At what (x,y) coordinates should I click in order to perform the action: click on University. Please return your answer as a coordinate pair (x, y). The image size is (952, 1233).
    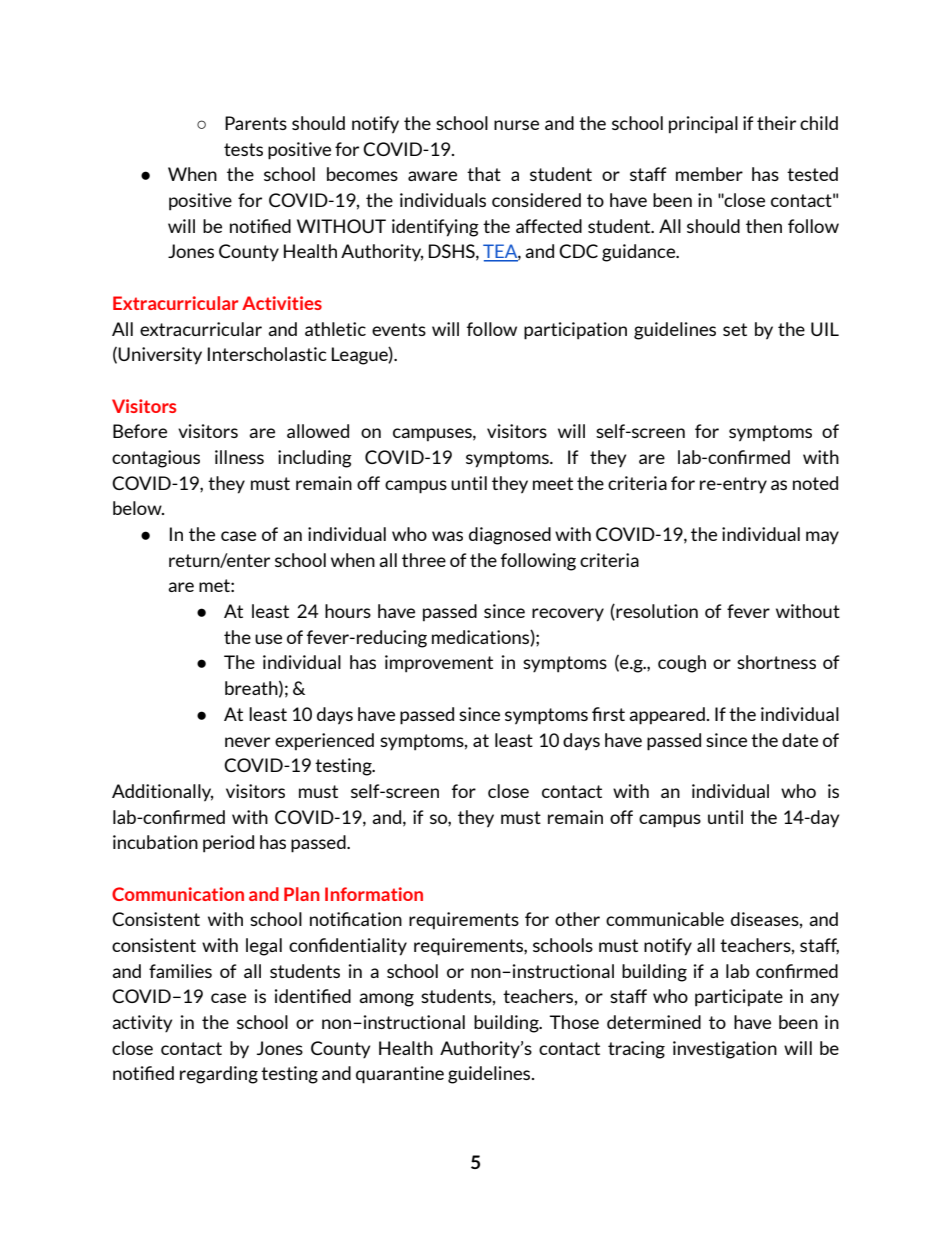
    Looking at the image, I should click on (160, 356).
